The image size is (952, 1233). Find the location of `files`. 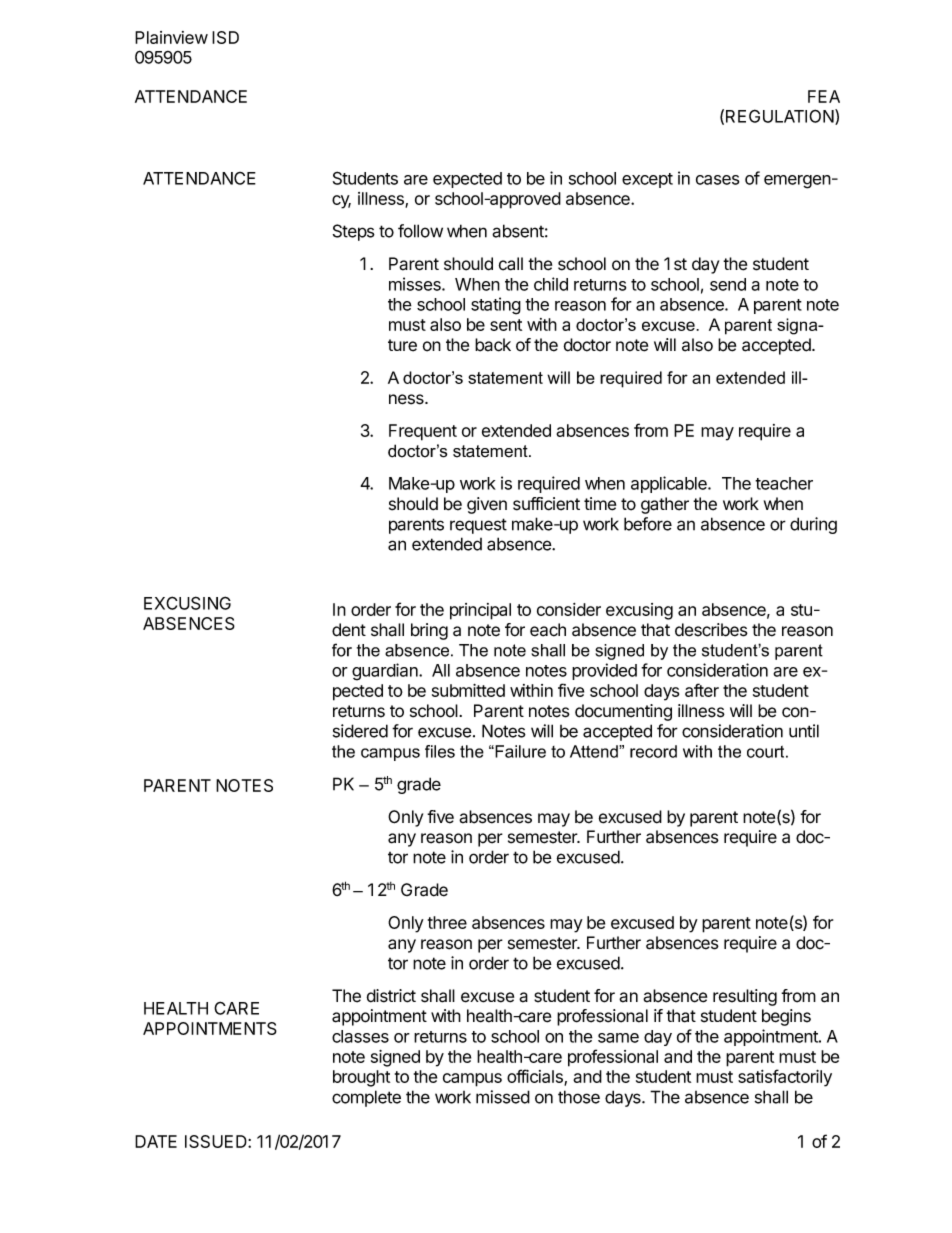

files is located at coordinates (440, 751).
